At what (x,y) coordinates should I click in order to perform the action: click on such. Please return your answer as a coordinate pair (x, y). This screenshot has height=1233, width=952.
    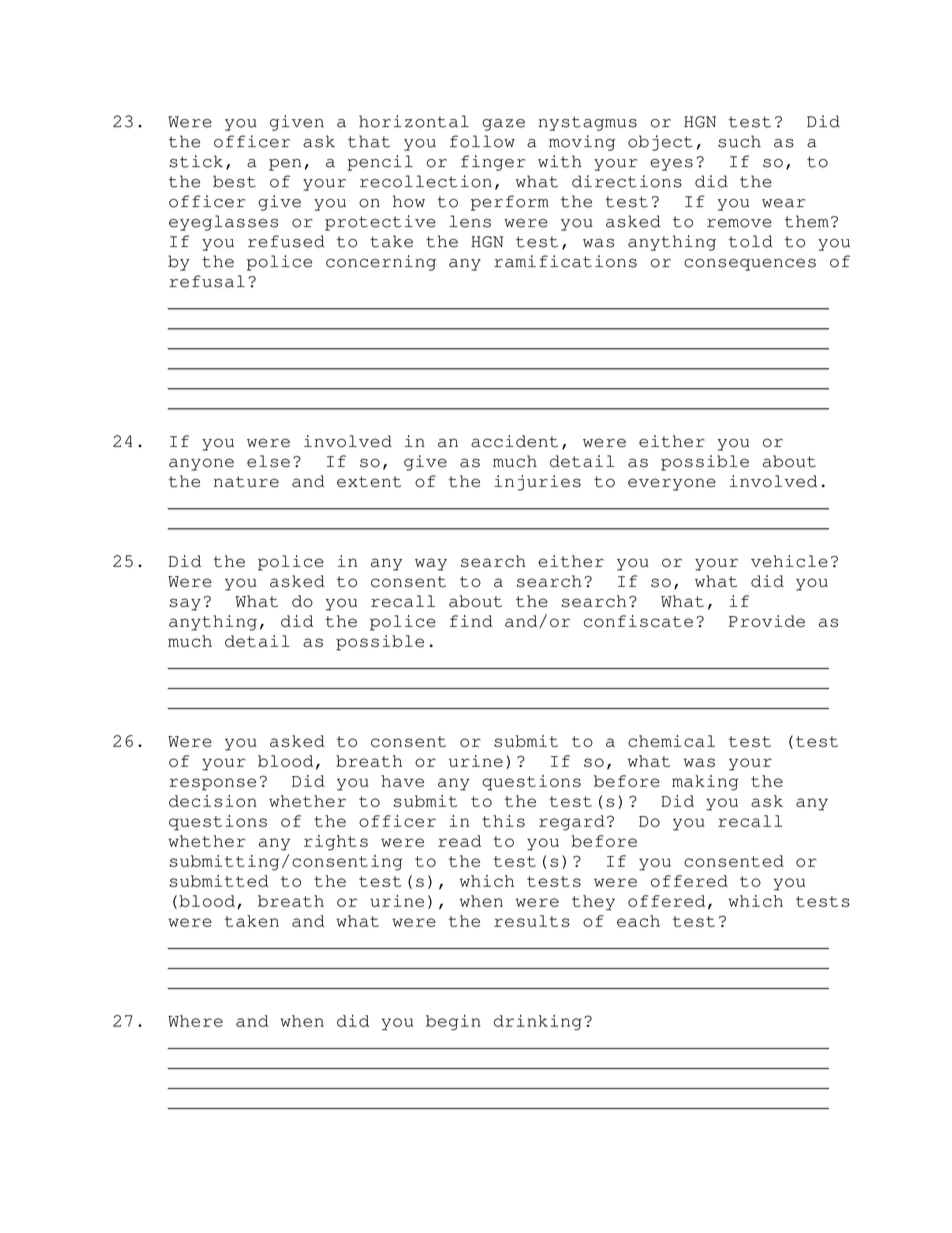
    Looking at the image, I should click on (739, 141).
